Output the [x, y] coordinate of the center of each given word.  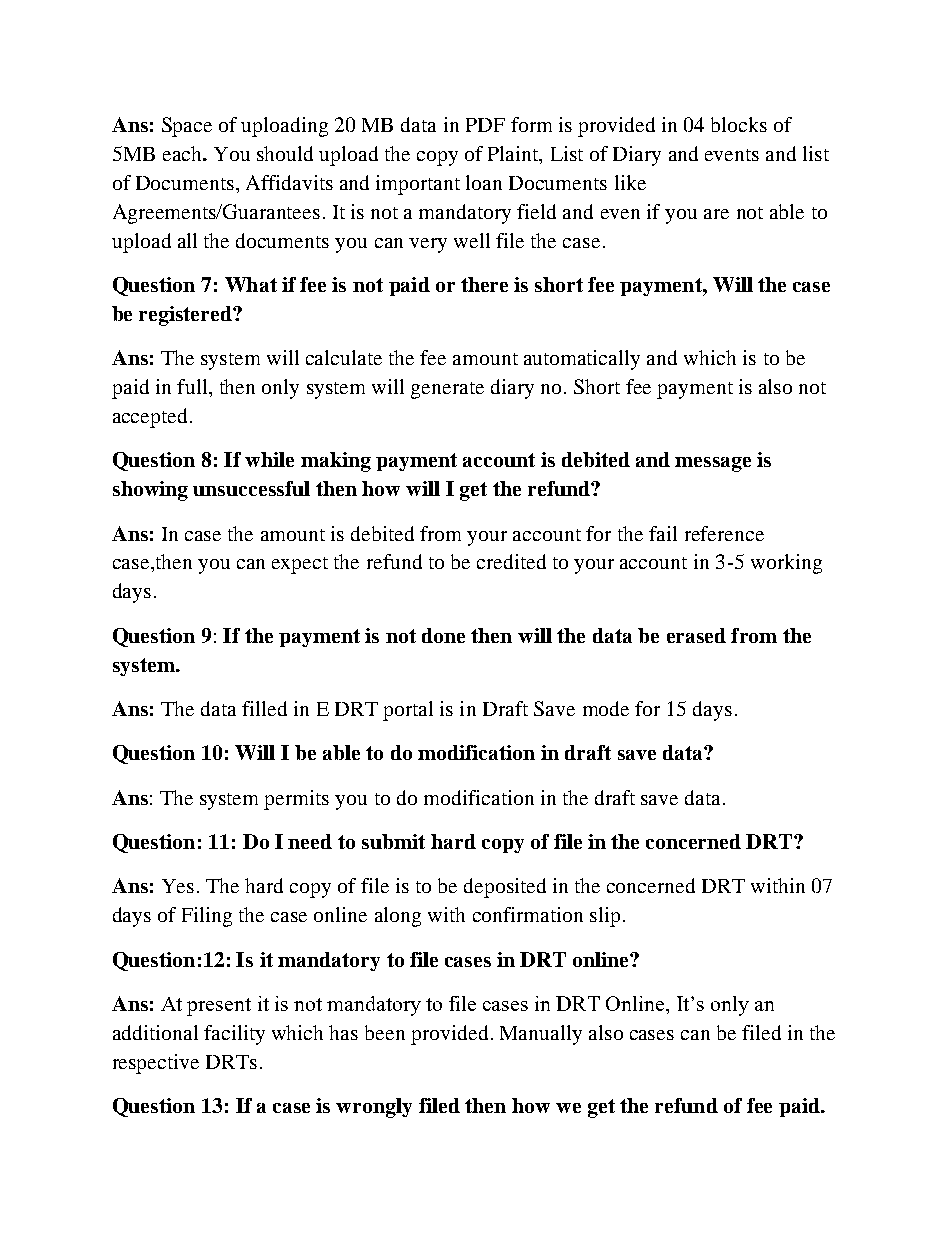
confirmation [528, 914]
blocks [739, 124]
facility [234, 1035]
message [713, 464]
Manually [541, 1035]
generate [447, 390]
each [183, 153]
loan [484, 182]
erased [696, 635]
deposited [505, 888]
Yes [178, 886]
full [193, 386]
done [443, 635]
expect [300, 565]
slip [605, 917]
